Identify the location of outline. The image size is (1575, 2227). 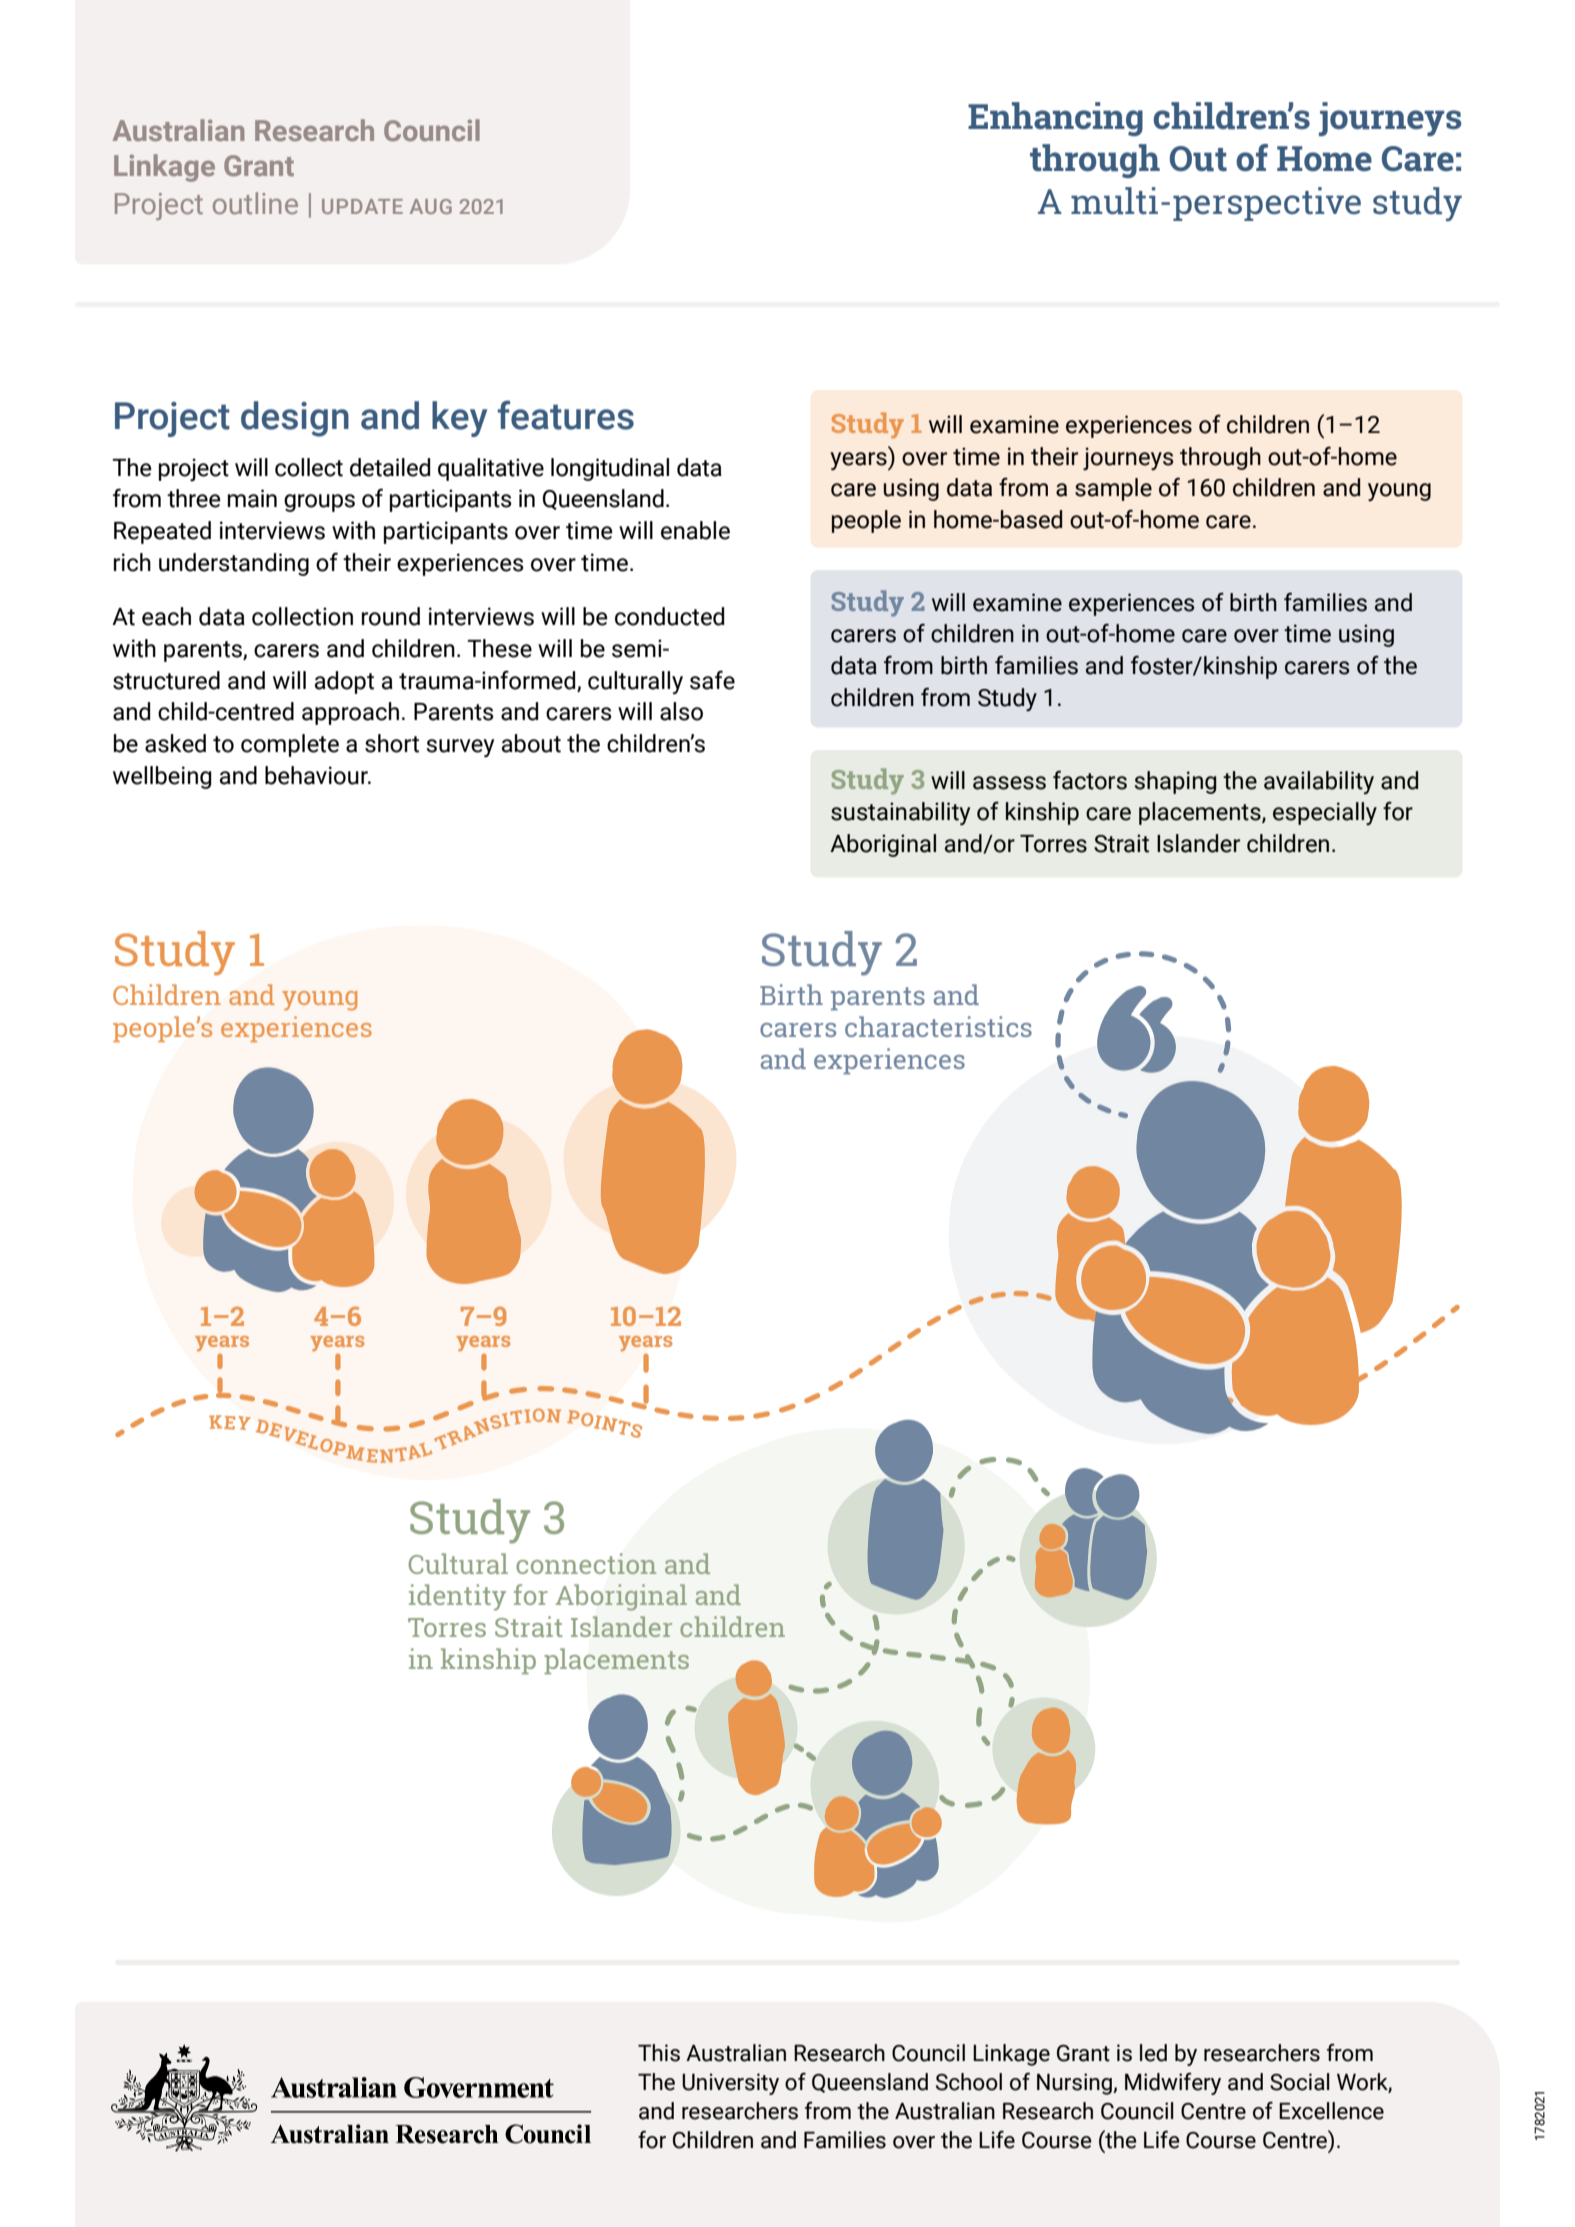
(255, 203).
